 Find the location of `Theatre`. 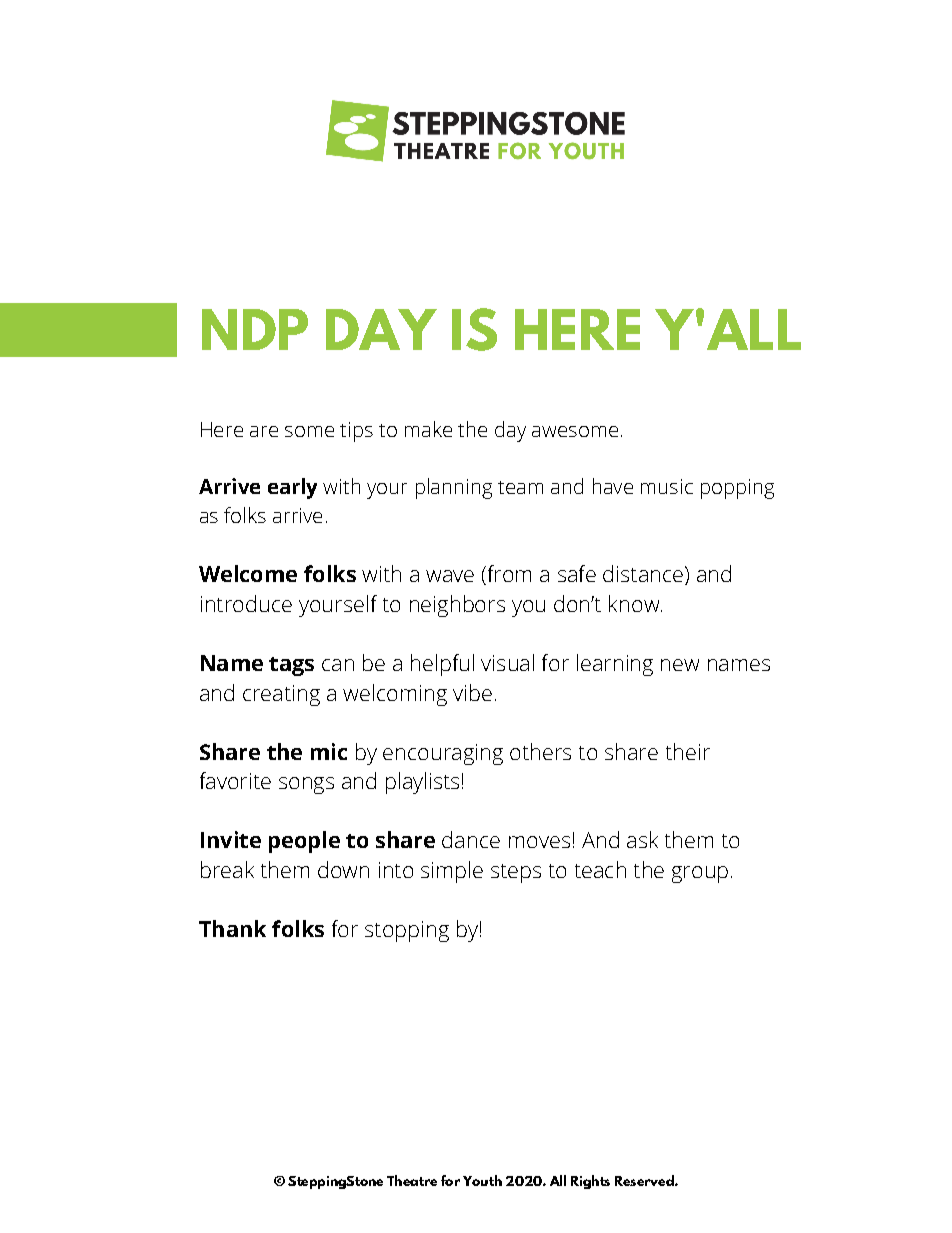

Theatre is located at coordinates (412, 1180).
